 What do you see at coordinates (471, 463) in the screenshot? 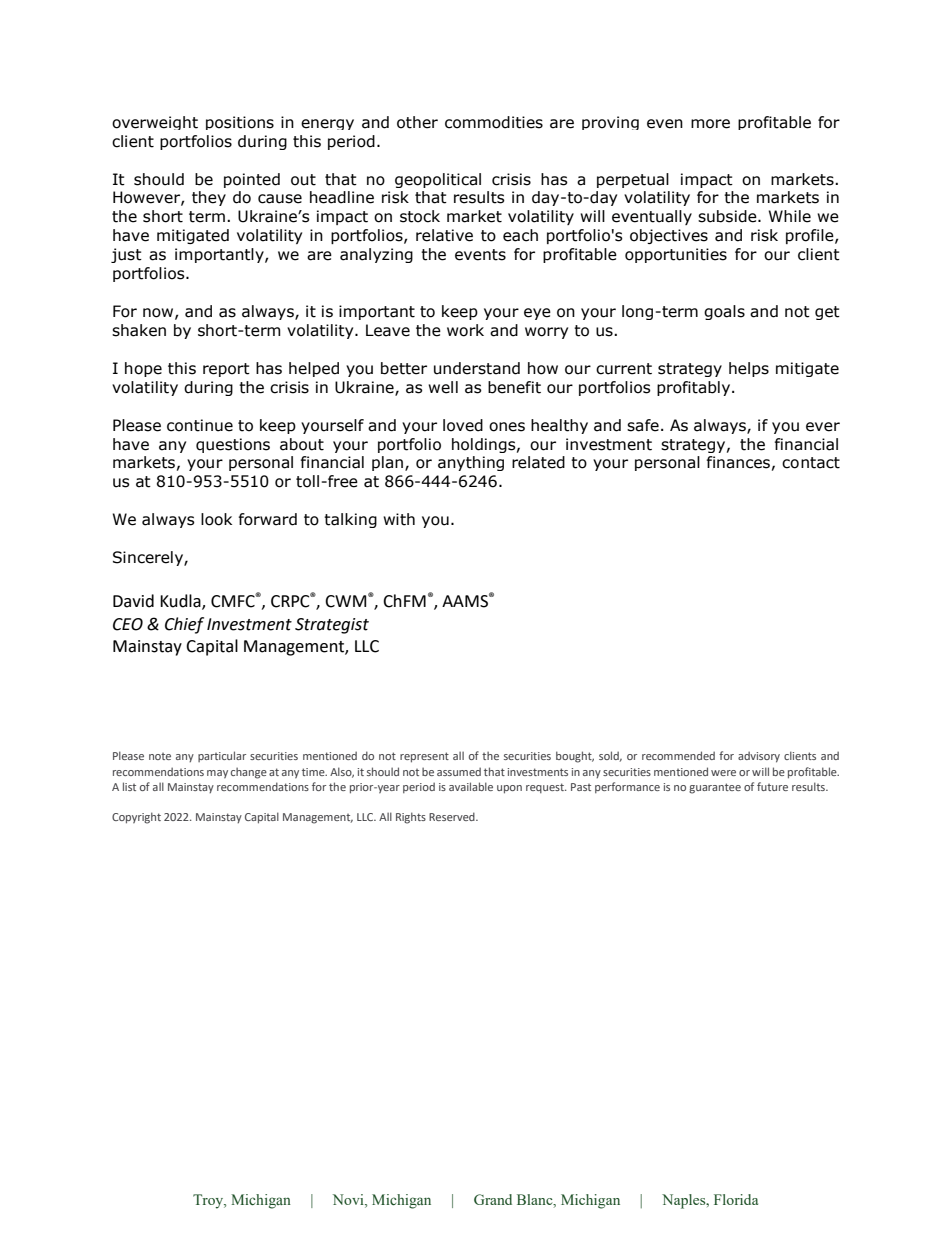
I see `anything` at bounding box center [471, 463].
